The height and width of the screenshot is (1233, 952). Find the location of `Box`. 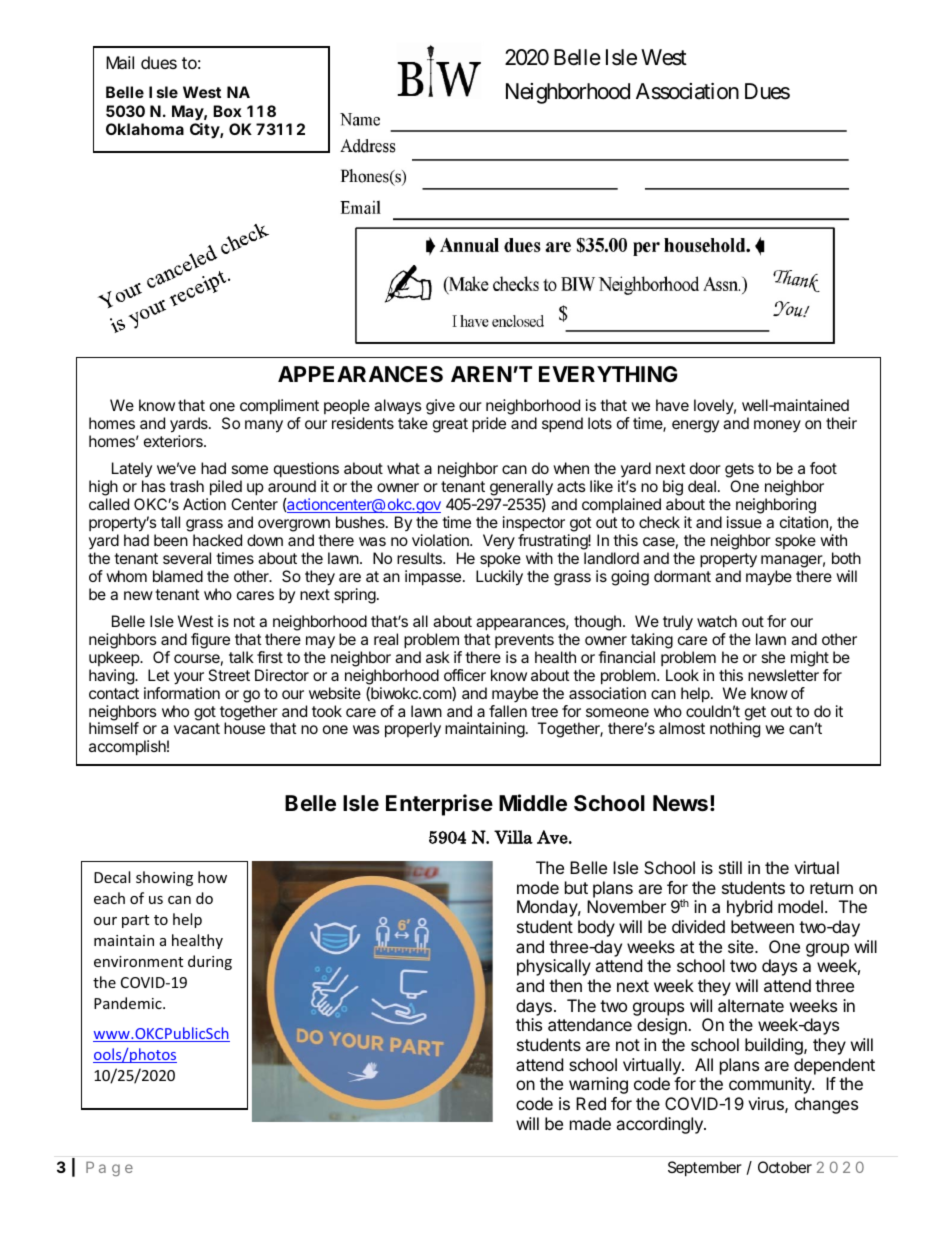

Box is located at coordinates (227, 111).
